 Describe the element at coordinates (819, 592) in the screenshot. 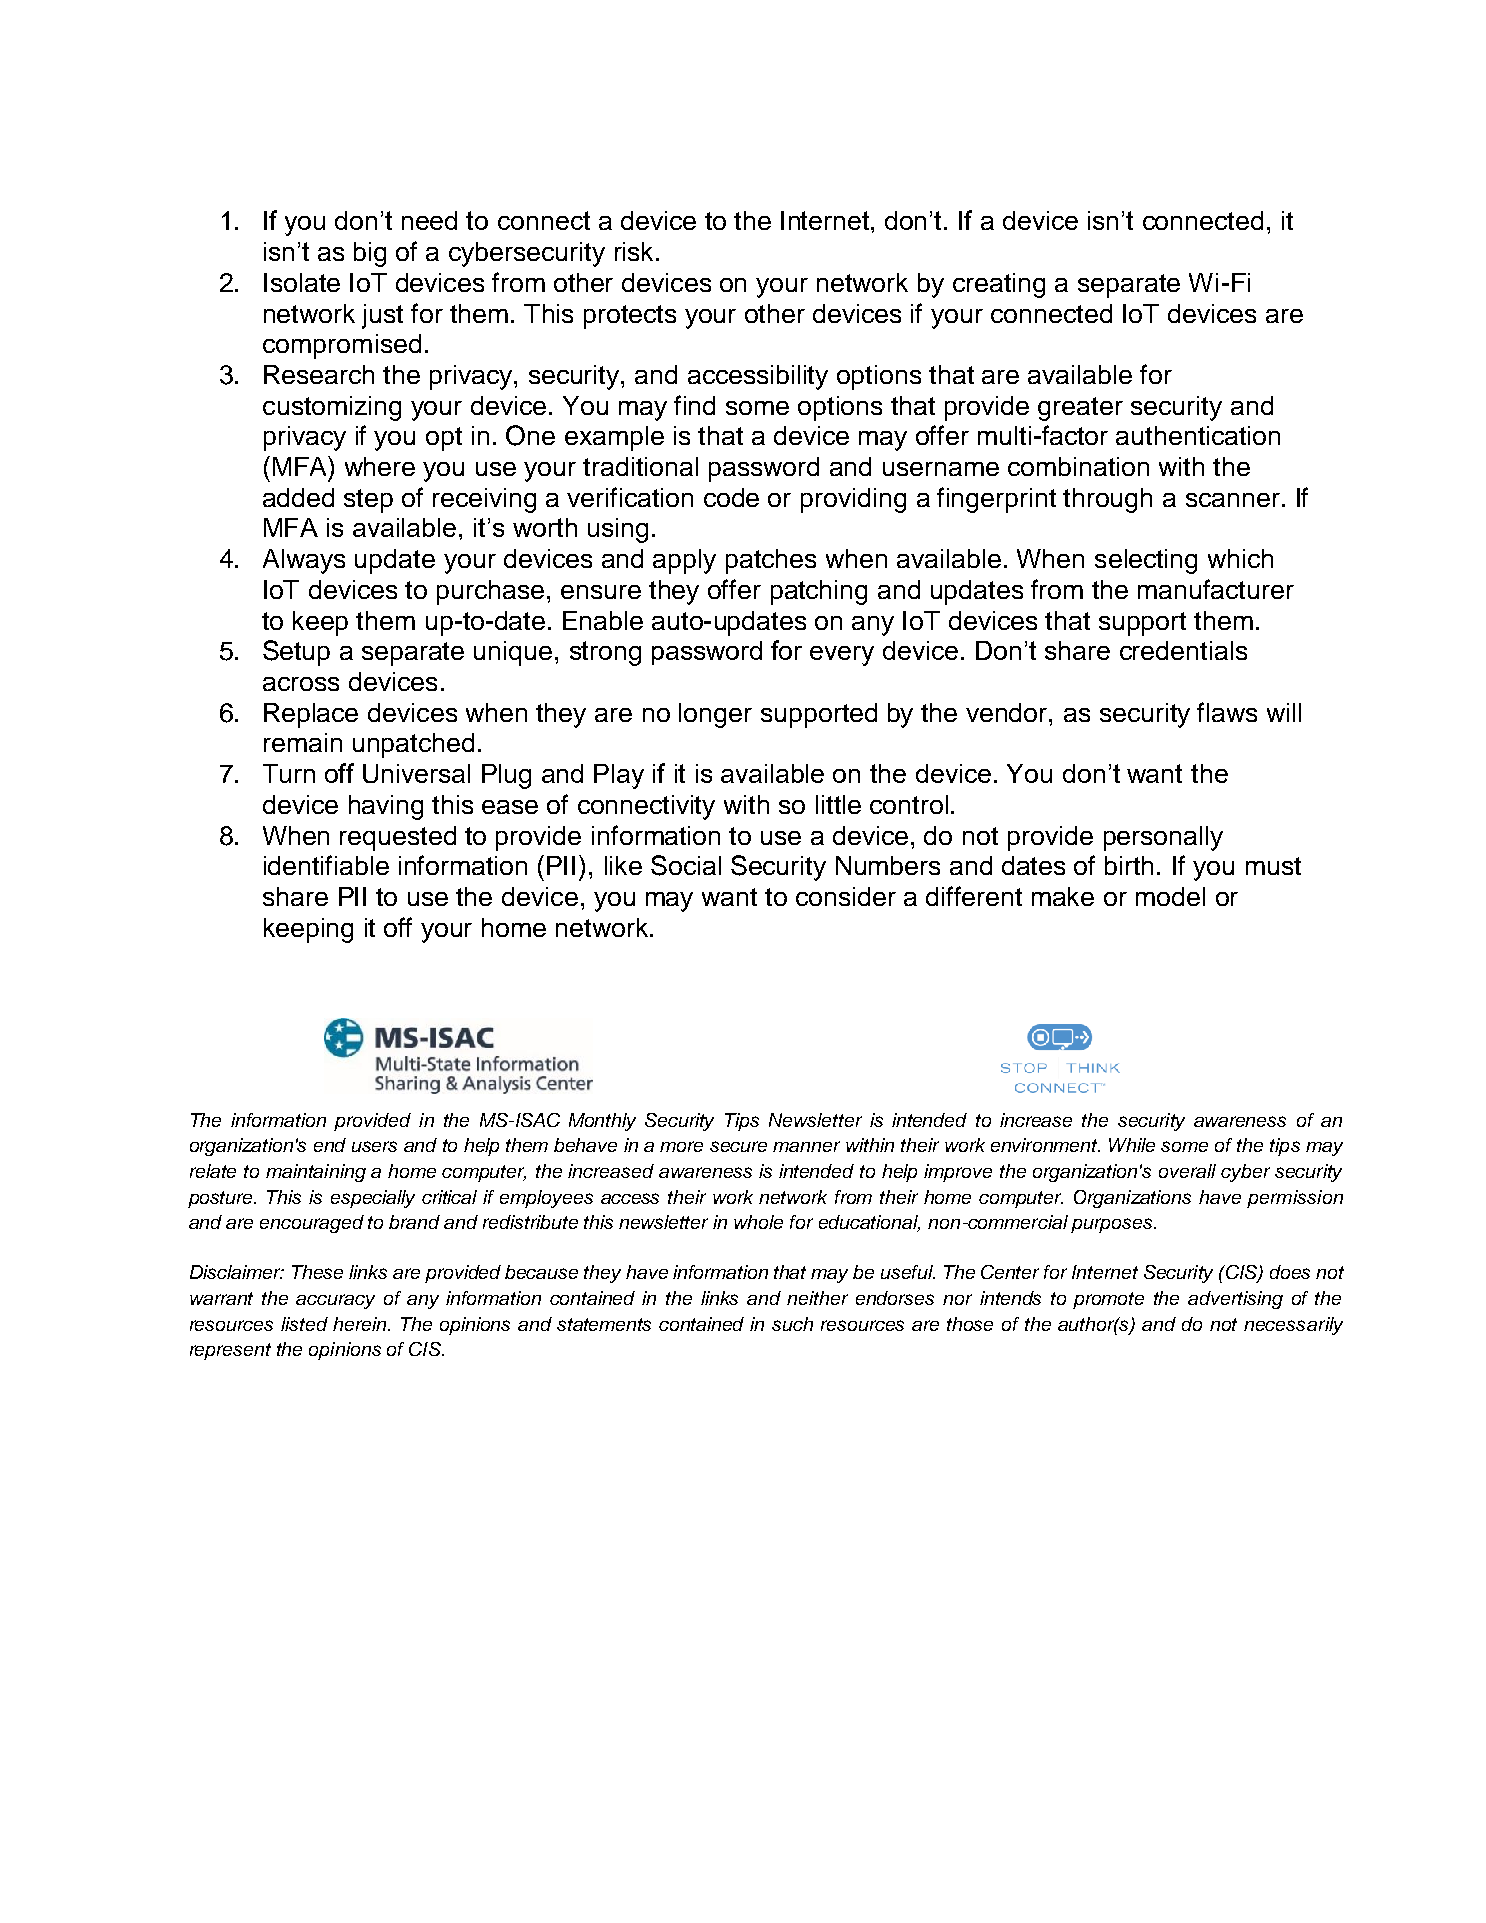

I see `patching` at that location.
